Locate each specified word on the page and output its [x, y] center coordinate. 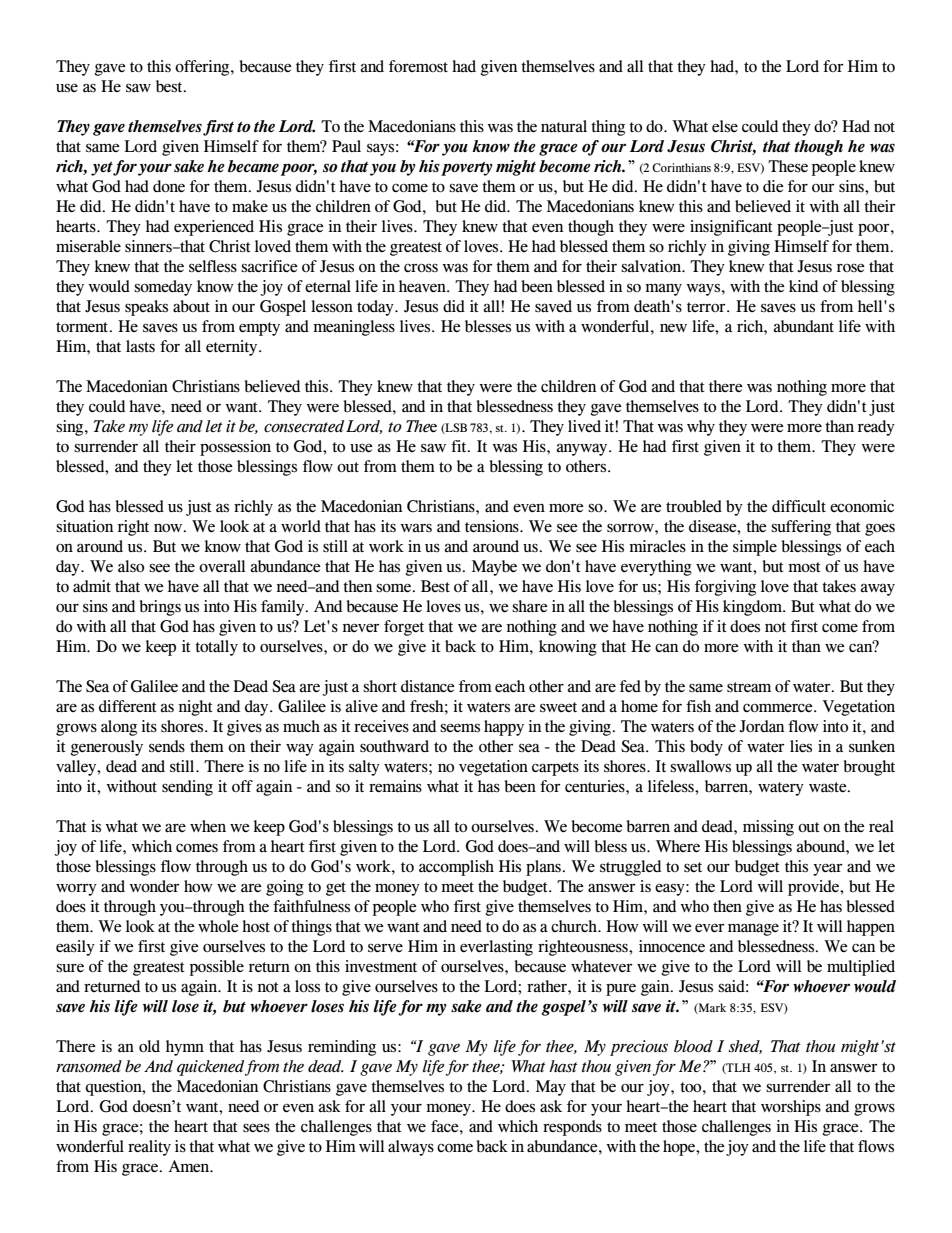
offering [203, 68]
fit [460, 446]
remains [395, 786]
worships [791, 1108]
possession [235, 448]
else [725, 126]
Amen [190, 1166]
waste [829, 787]
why [701, 428]
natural [564, 126]
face [446, 1126]
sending [187, 788]
